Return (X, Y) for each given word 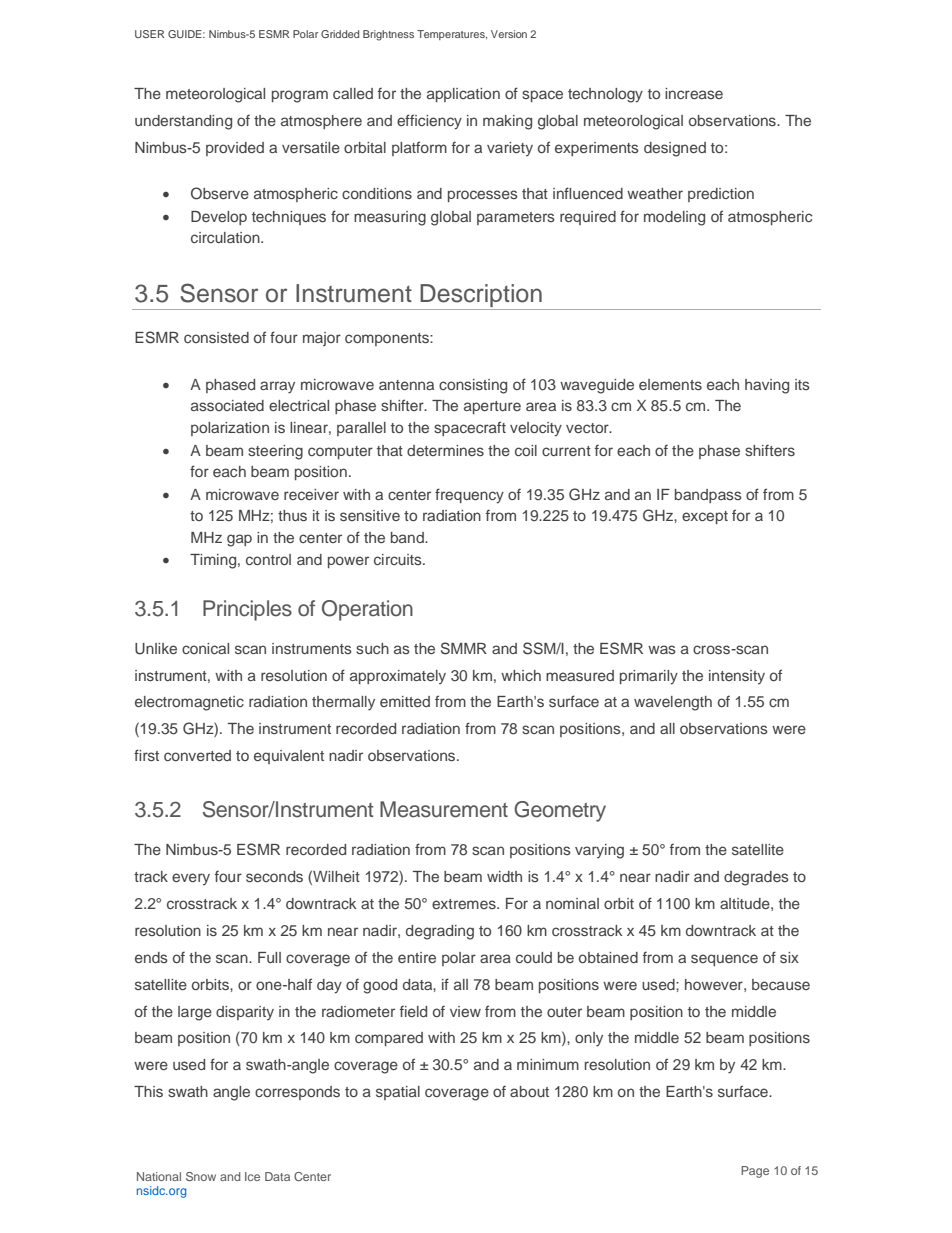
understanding (183, 122)
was (662, 649)
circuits (399, 559)
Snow (201, 1176)
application (463, 95)
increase (694, 93)
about (529, 1091)
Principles (247, 610)
